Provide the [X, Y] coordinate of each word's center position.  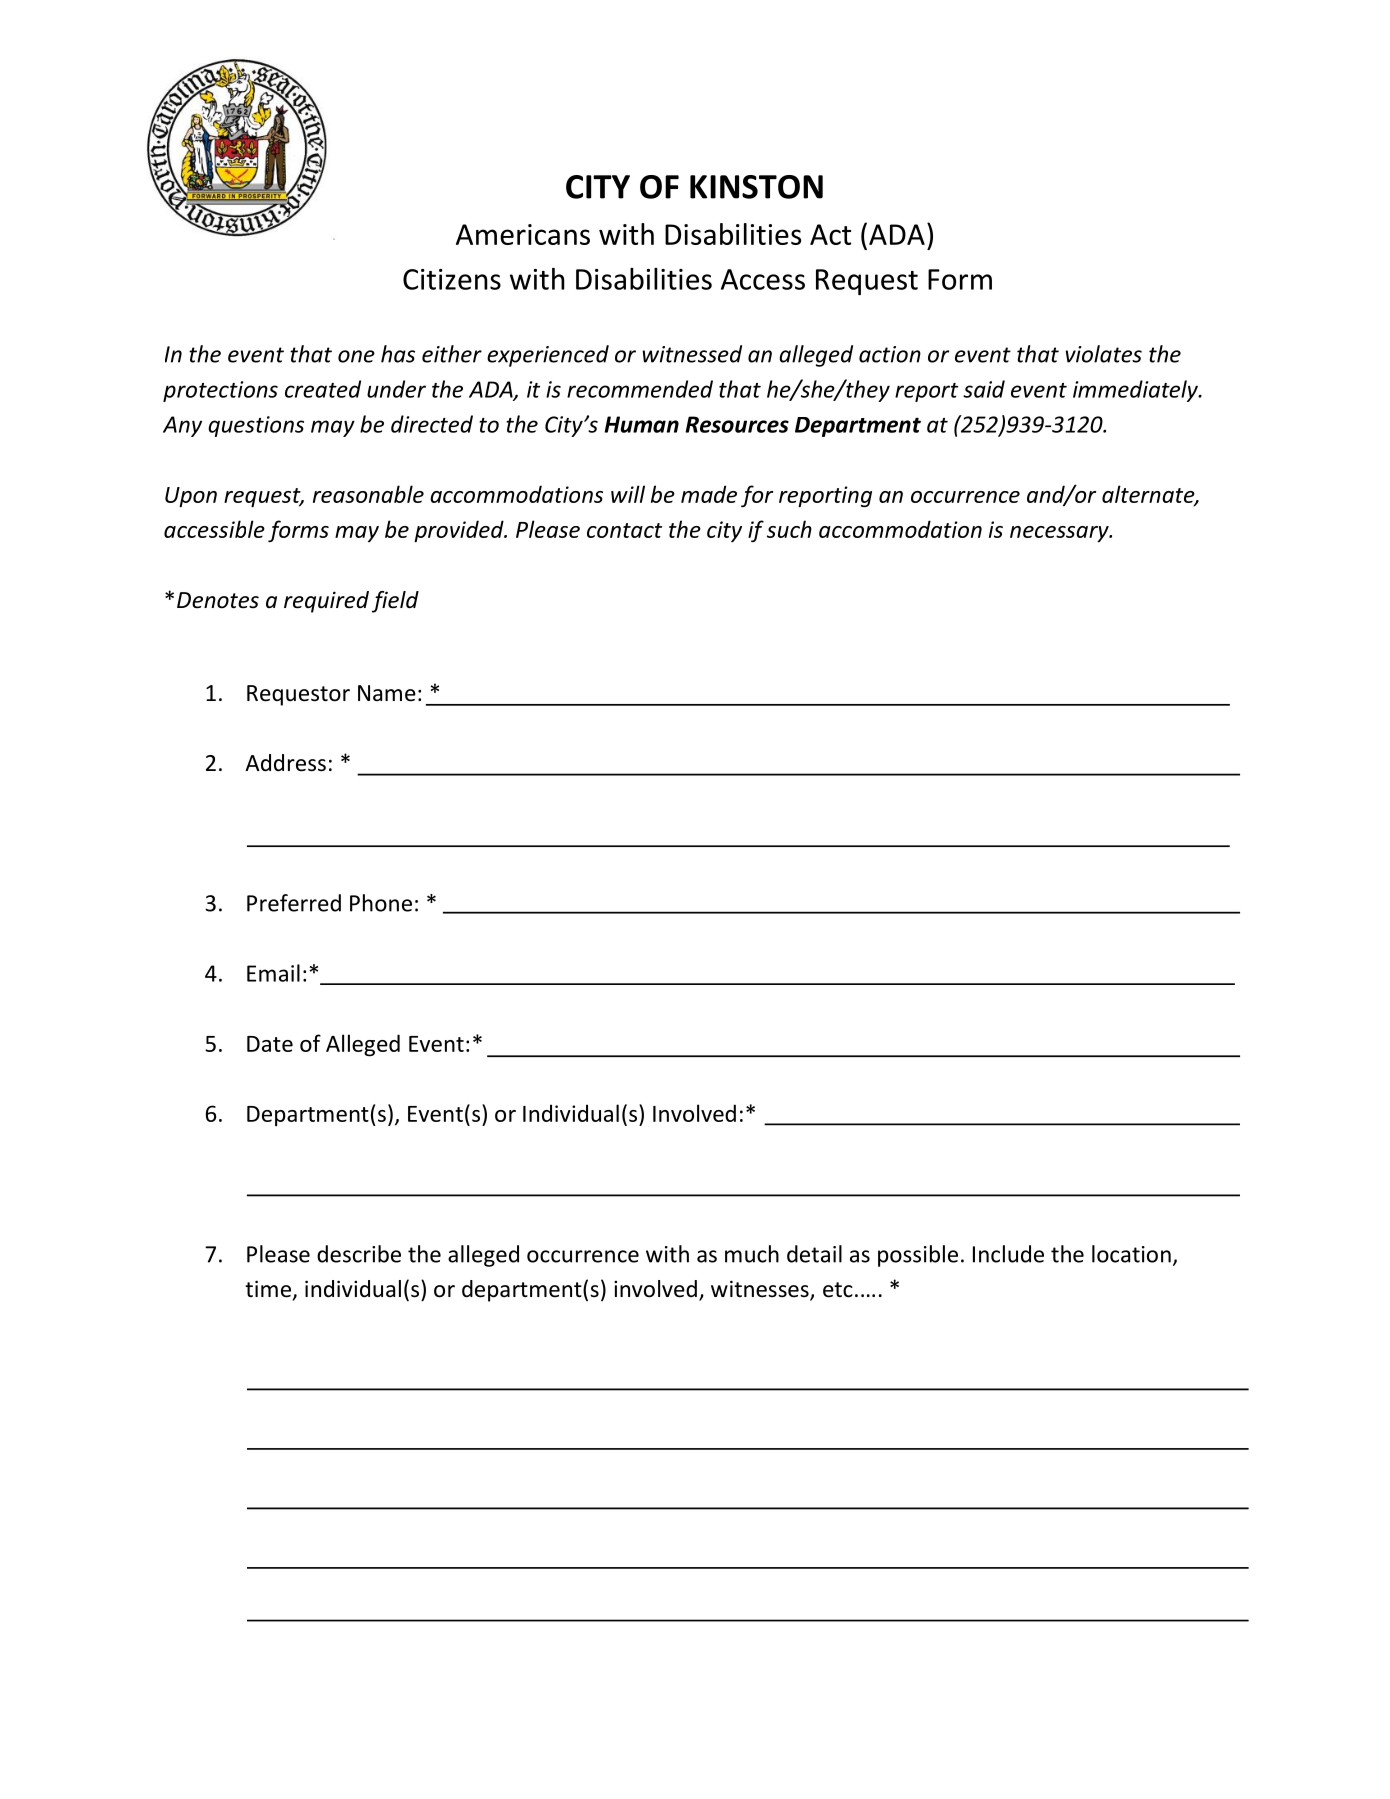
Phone [381, 903]
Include [1008, 1254]
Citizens [452, 279]
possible [918, 1256]
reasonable [368, 494]
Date [270, 1044]
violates [1104, 354]
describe [359, 1254]
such [789, 529]
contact [624, 530]
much [752, 1254]
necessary [1060, 534]
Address [285, 763]
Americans [523, 234]
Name [387, 693]
